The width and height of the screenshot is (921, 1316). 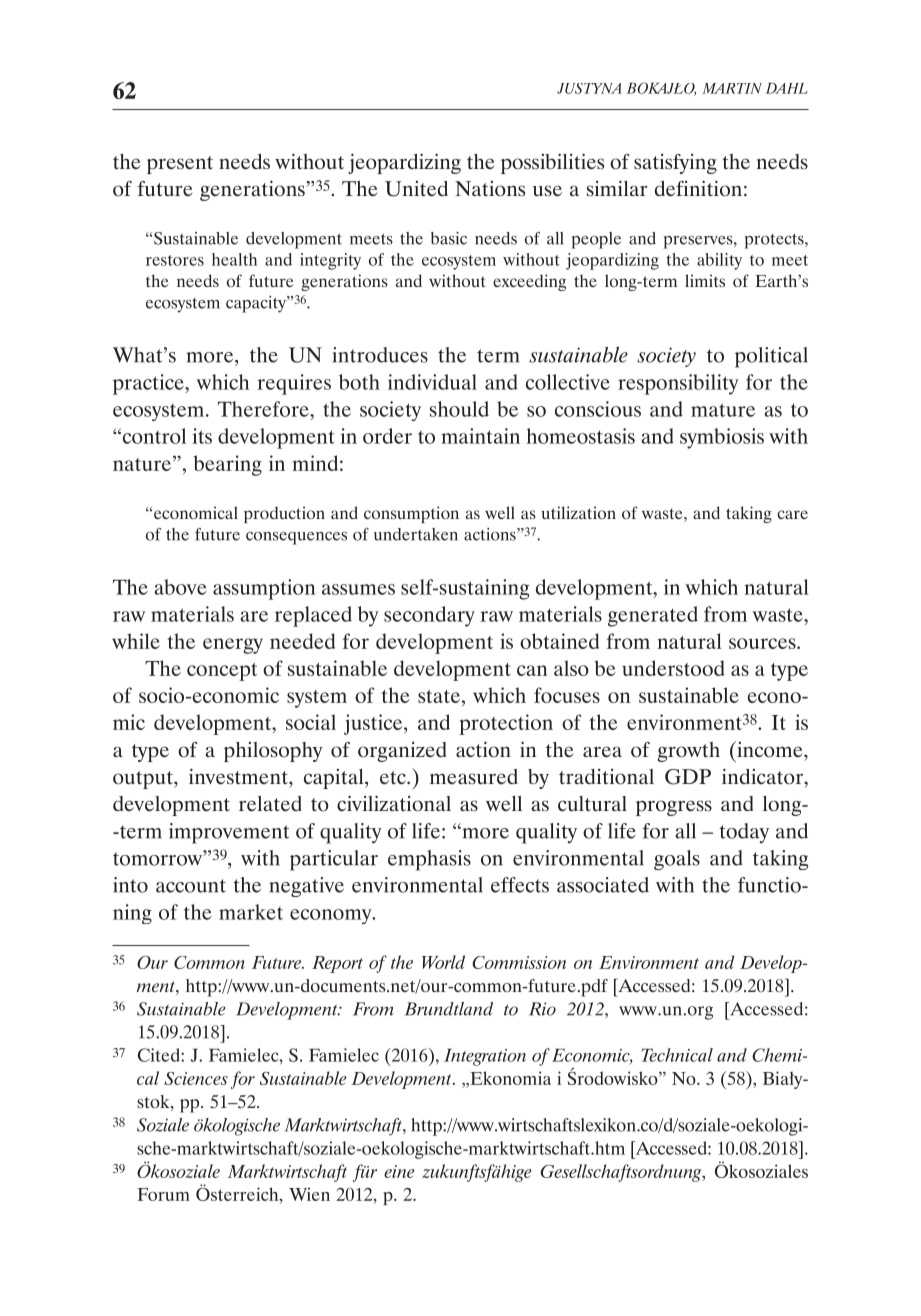 What do you see at coordinates (677, 860) in the screenshot?
I see `goals` at bounding box center [677, 860].
